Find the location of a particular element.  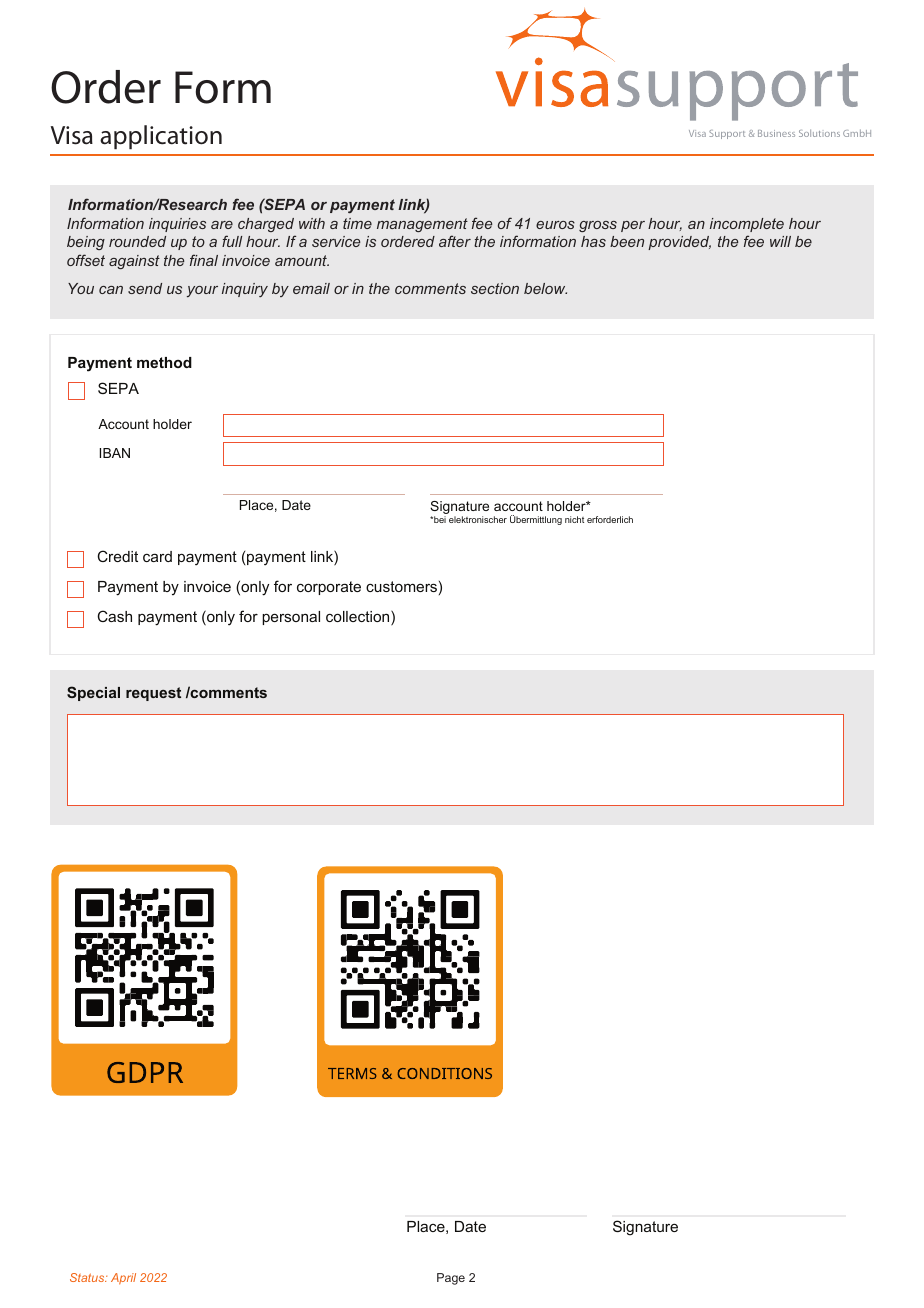

section is located at coordinates (495, 288).
